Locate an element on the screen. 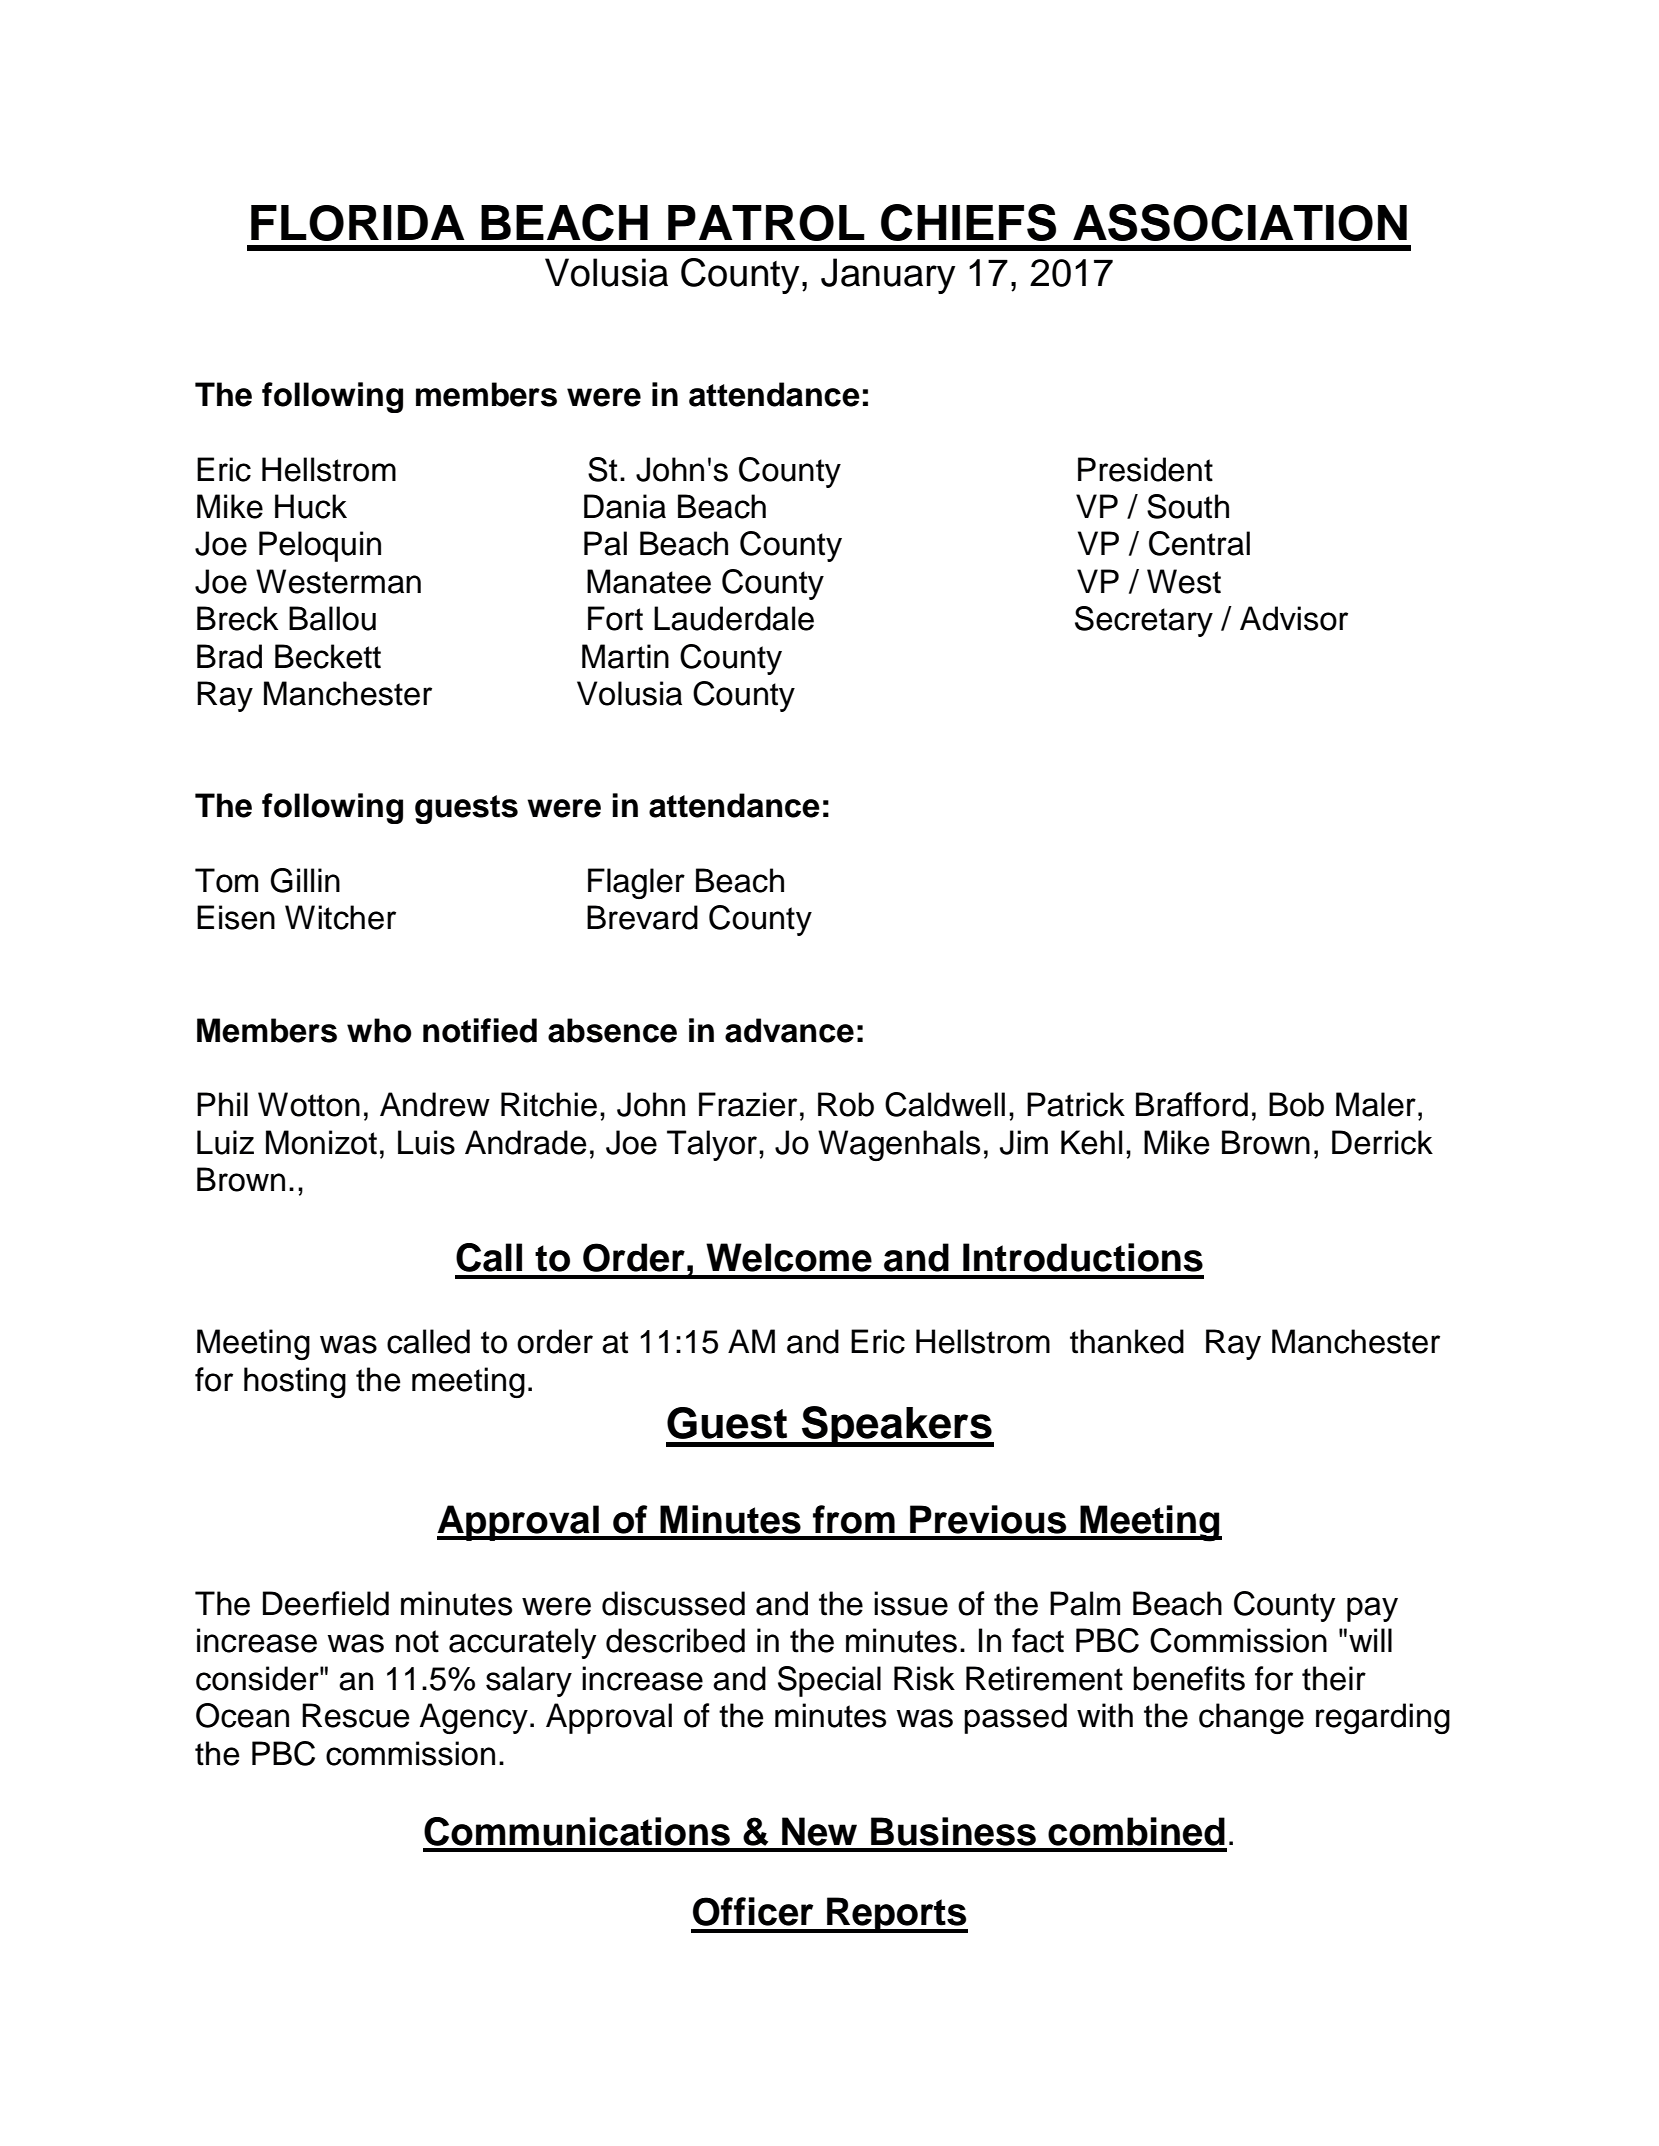  FLORIDA is located at coordinates (357, 223).
